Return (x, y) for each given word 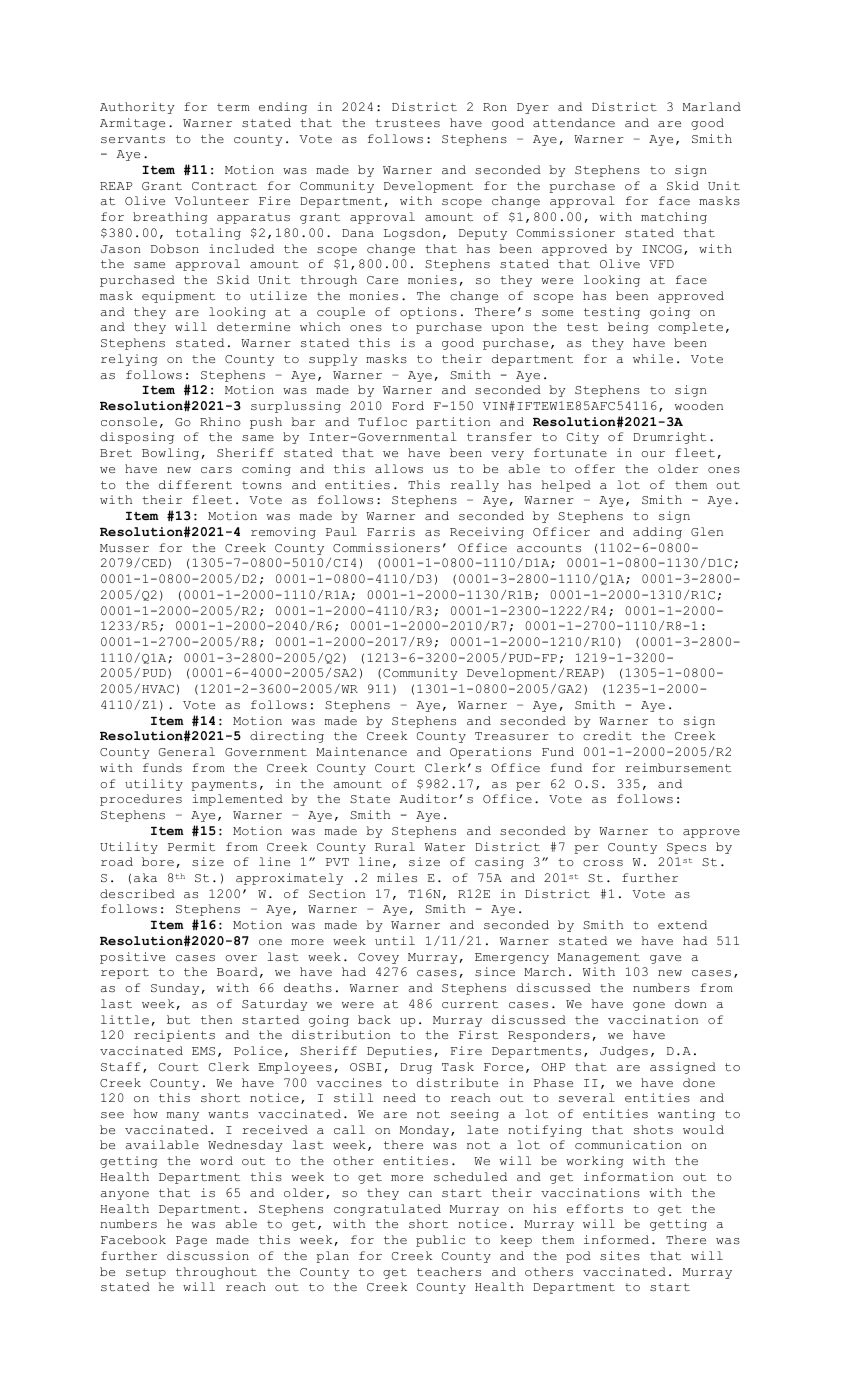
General (187, 752)
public (440, 1241)
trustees (407, 123)
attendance (574, 122)
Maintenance (361, 751)
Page (191, 1241)
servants (133, 139)
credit (607, 735)
